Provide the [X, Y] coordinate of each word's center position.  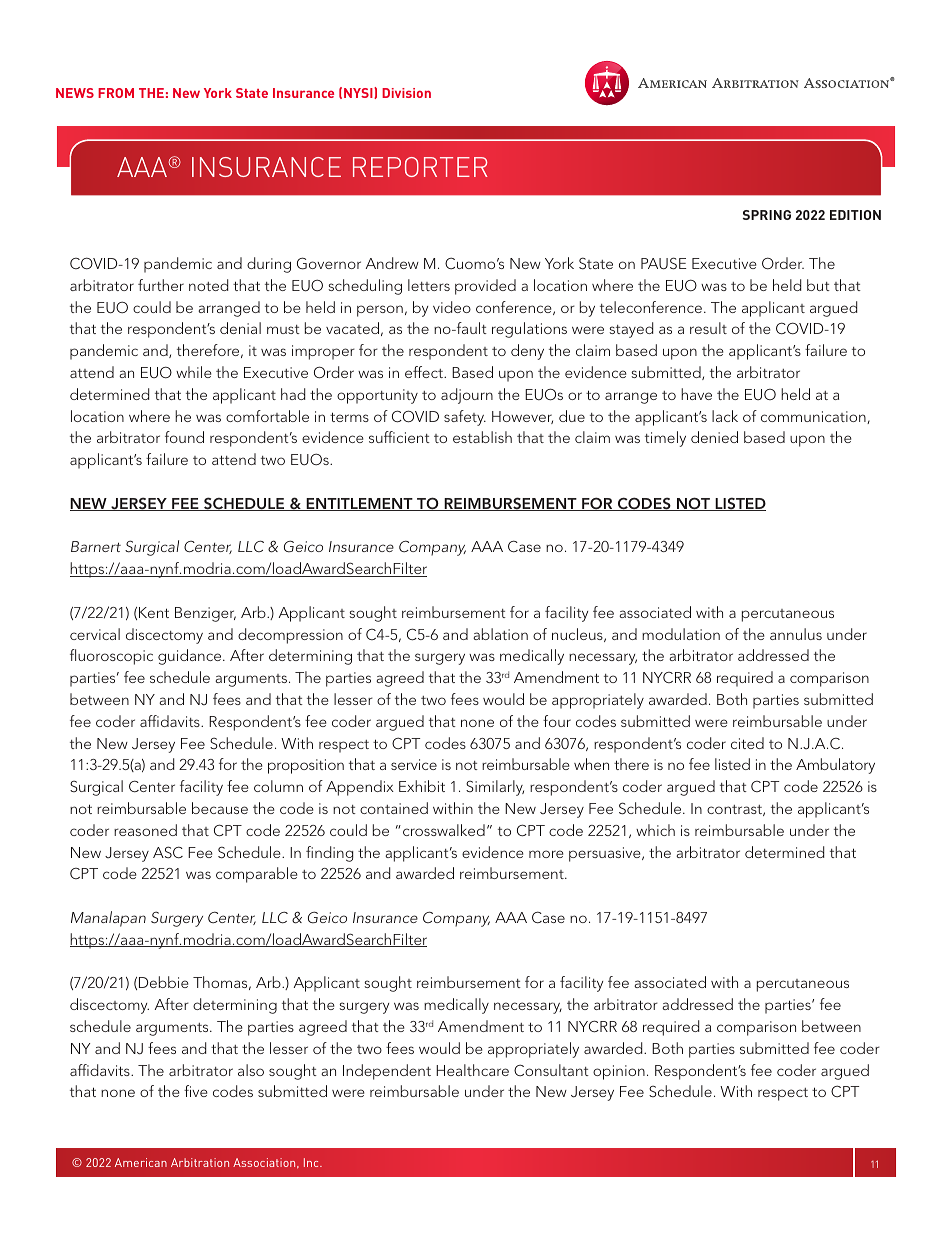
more [546, 854]
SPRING [767, 215]
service [414, 764]
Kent [154, 612]
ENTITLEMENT [359, 504]
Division [406, 93]
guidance [191, 657]
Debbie [164, 982]
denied [714, 437]
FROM [116, 93]
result [708, 328]
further [161, 285]
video [452, 307]
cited [747, 743]
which [655, 830]
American [141, 1162]
